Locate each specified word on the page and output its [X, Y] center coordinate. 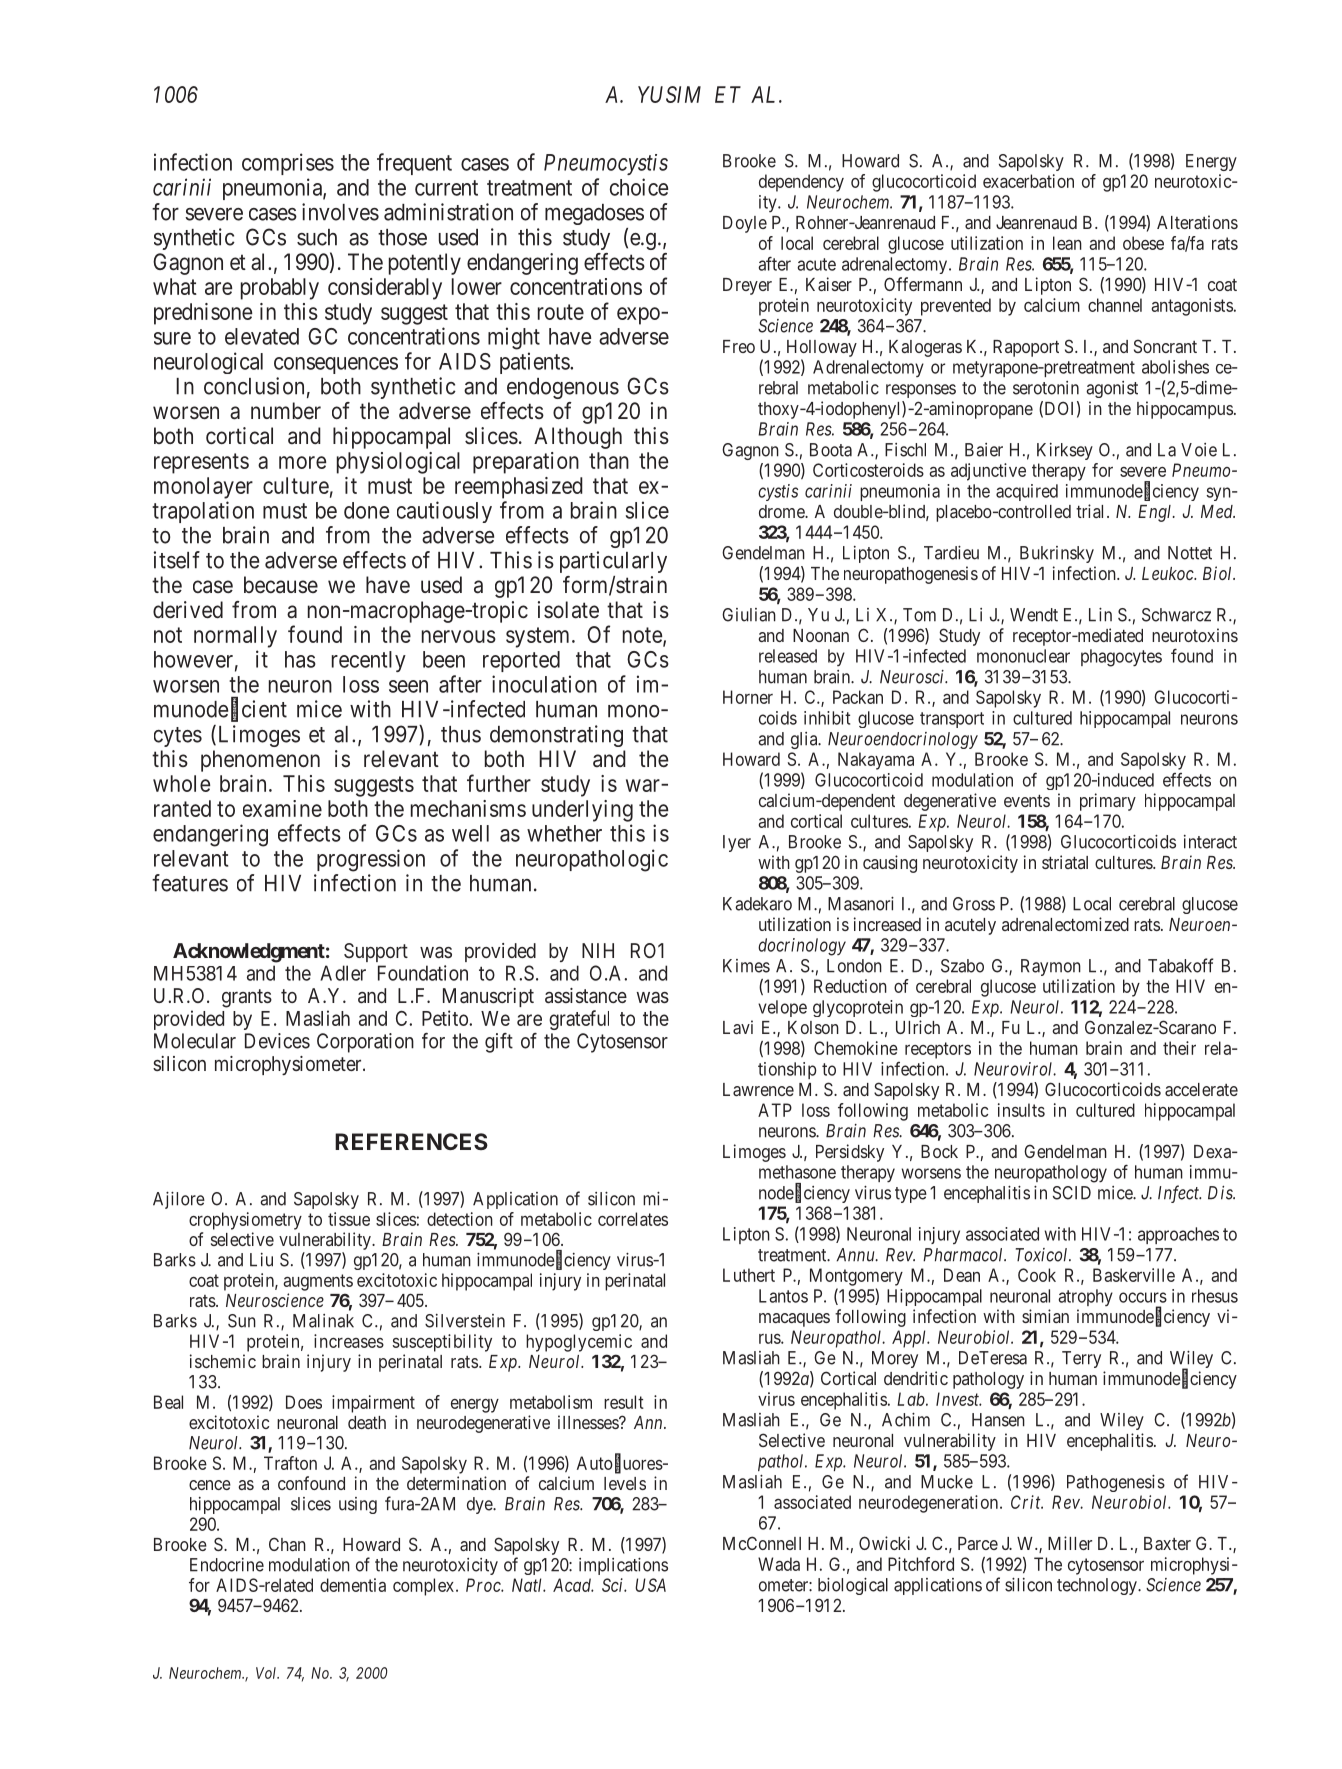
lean [1067, 243]
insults [1021, 1110]
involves [340, 212]
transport [952, 720]
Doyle [745, 224]
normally [235, 637]
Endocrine [227, 1565]
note [643, 636]
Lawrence [758, 1089]
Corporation [365, 1043]
